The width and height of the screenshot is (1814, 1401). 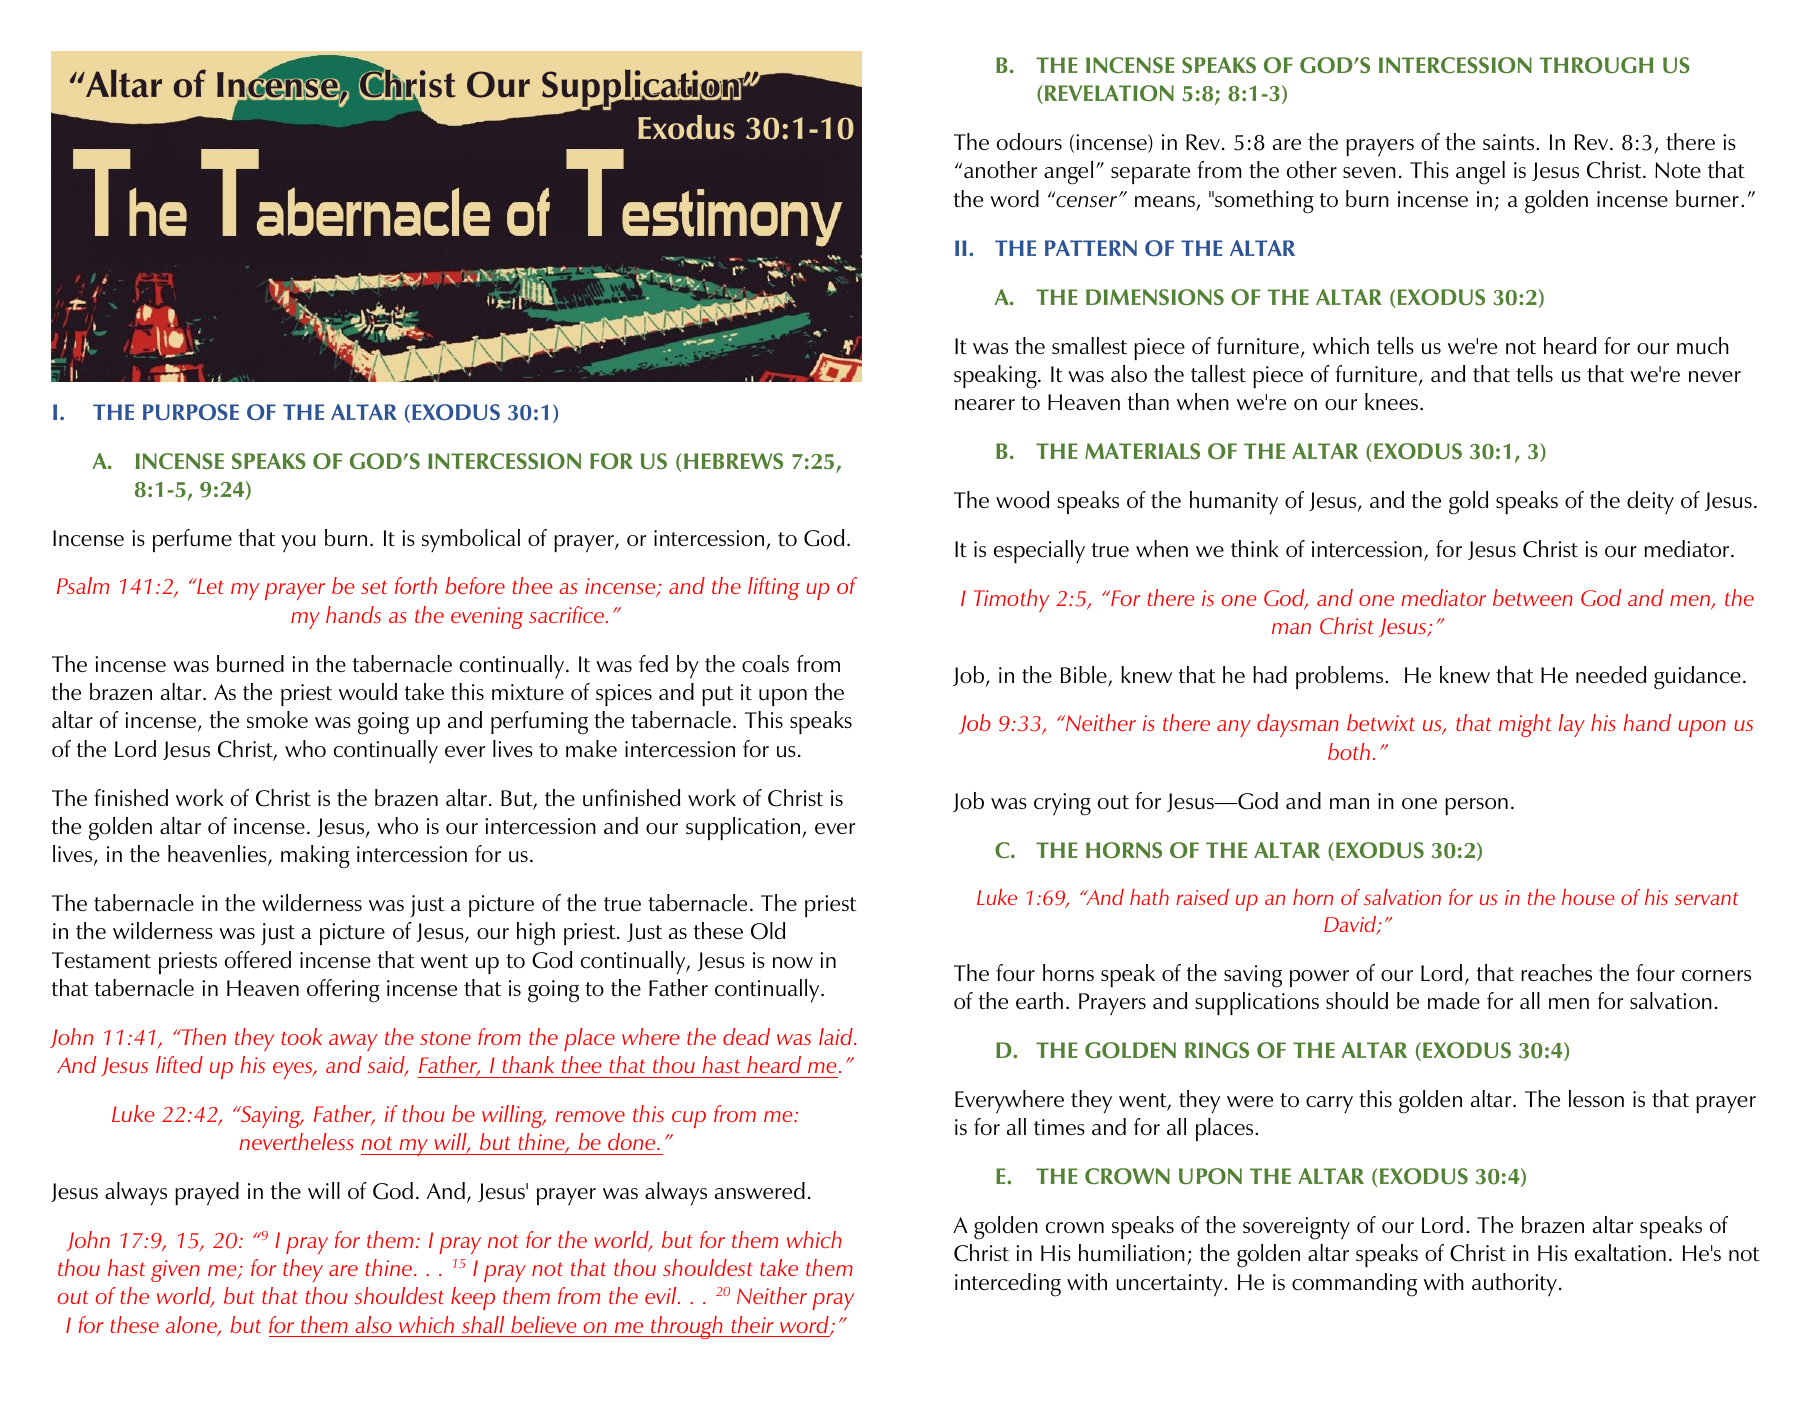 What do you see at coordinates (1514, 1284) in the screenshot?
I see `authority` at bounding box center [1514, 1284].
